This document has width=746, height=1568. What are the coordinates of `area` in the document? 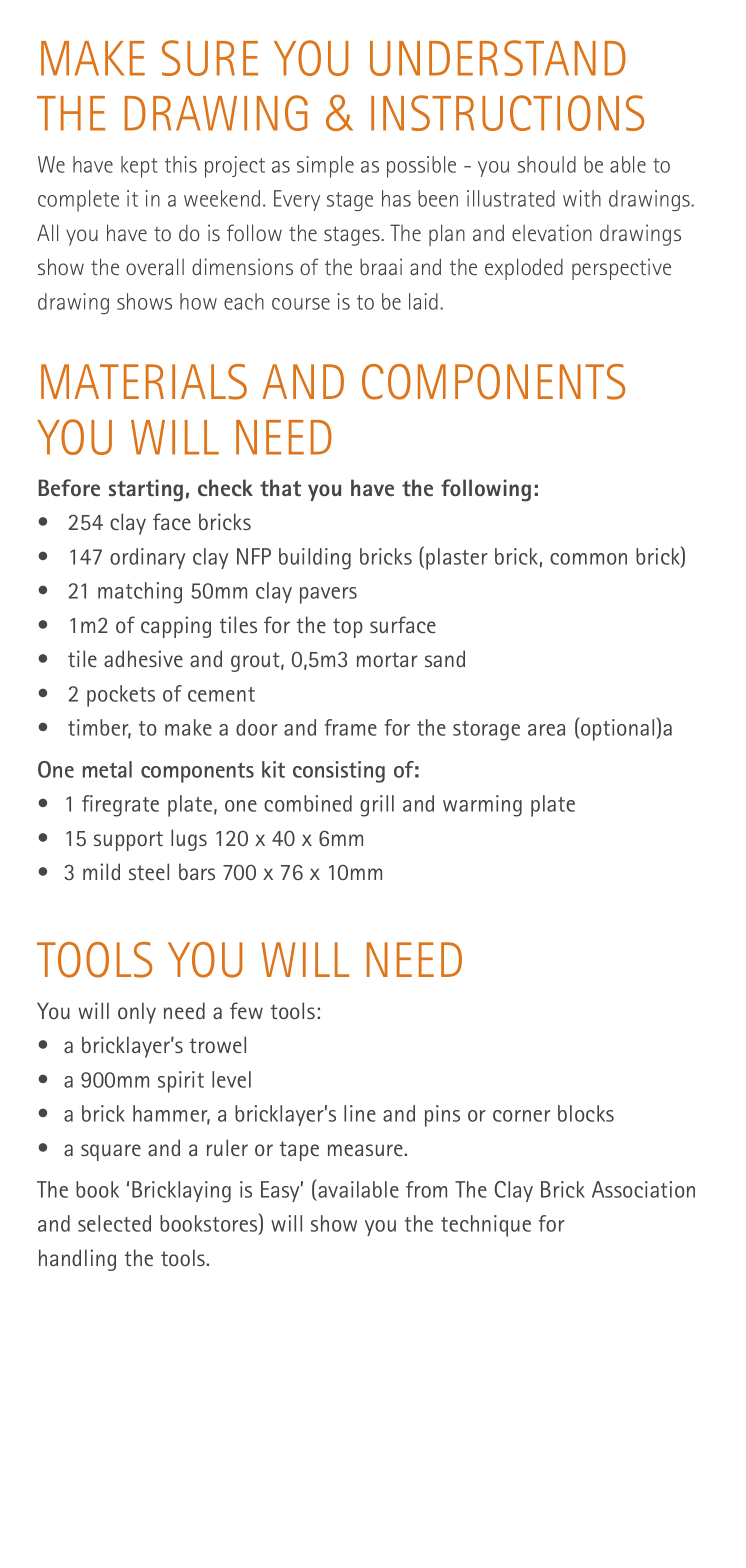 It's located at (546, 730).
